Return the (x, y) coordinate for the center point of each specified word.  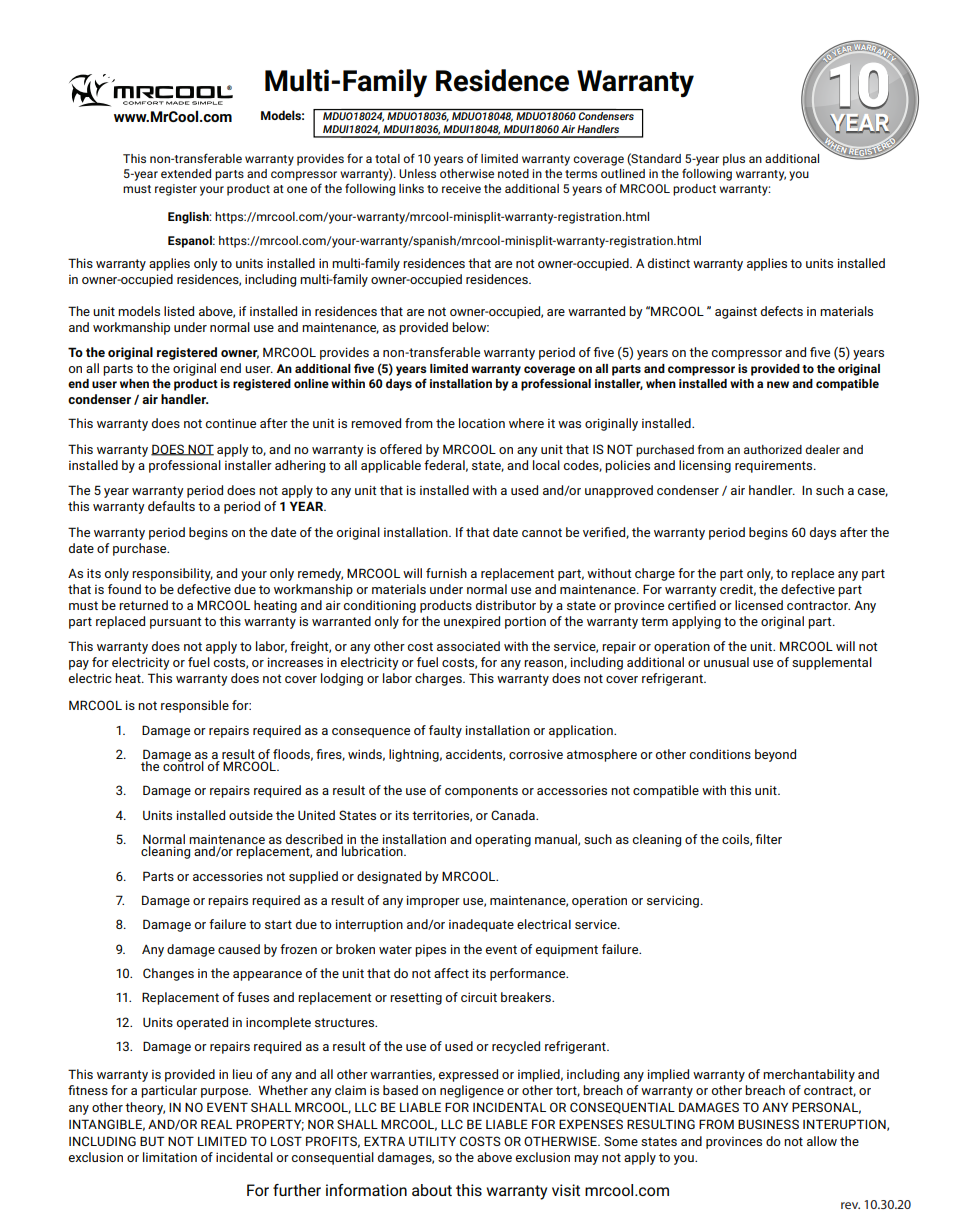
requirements (775, 466)
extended (186, 173)
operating (503, 841)
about (432, 1190)
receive (461, 188)
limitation (170, 1157)
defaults (171, 506)
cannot (542, 532)
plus (734, 160)
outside (251, 815)
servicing (673, 901)
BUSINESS (768, 1124)
